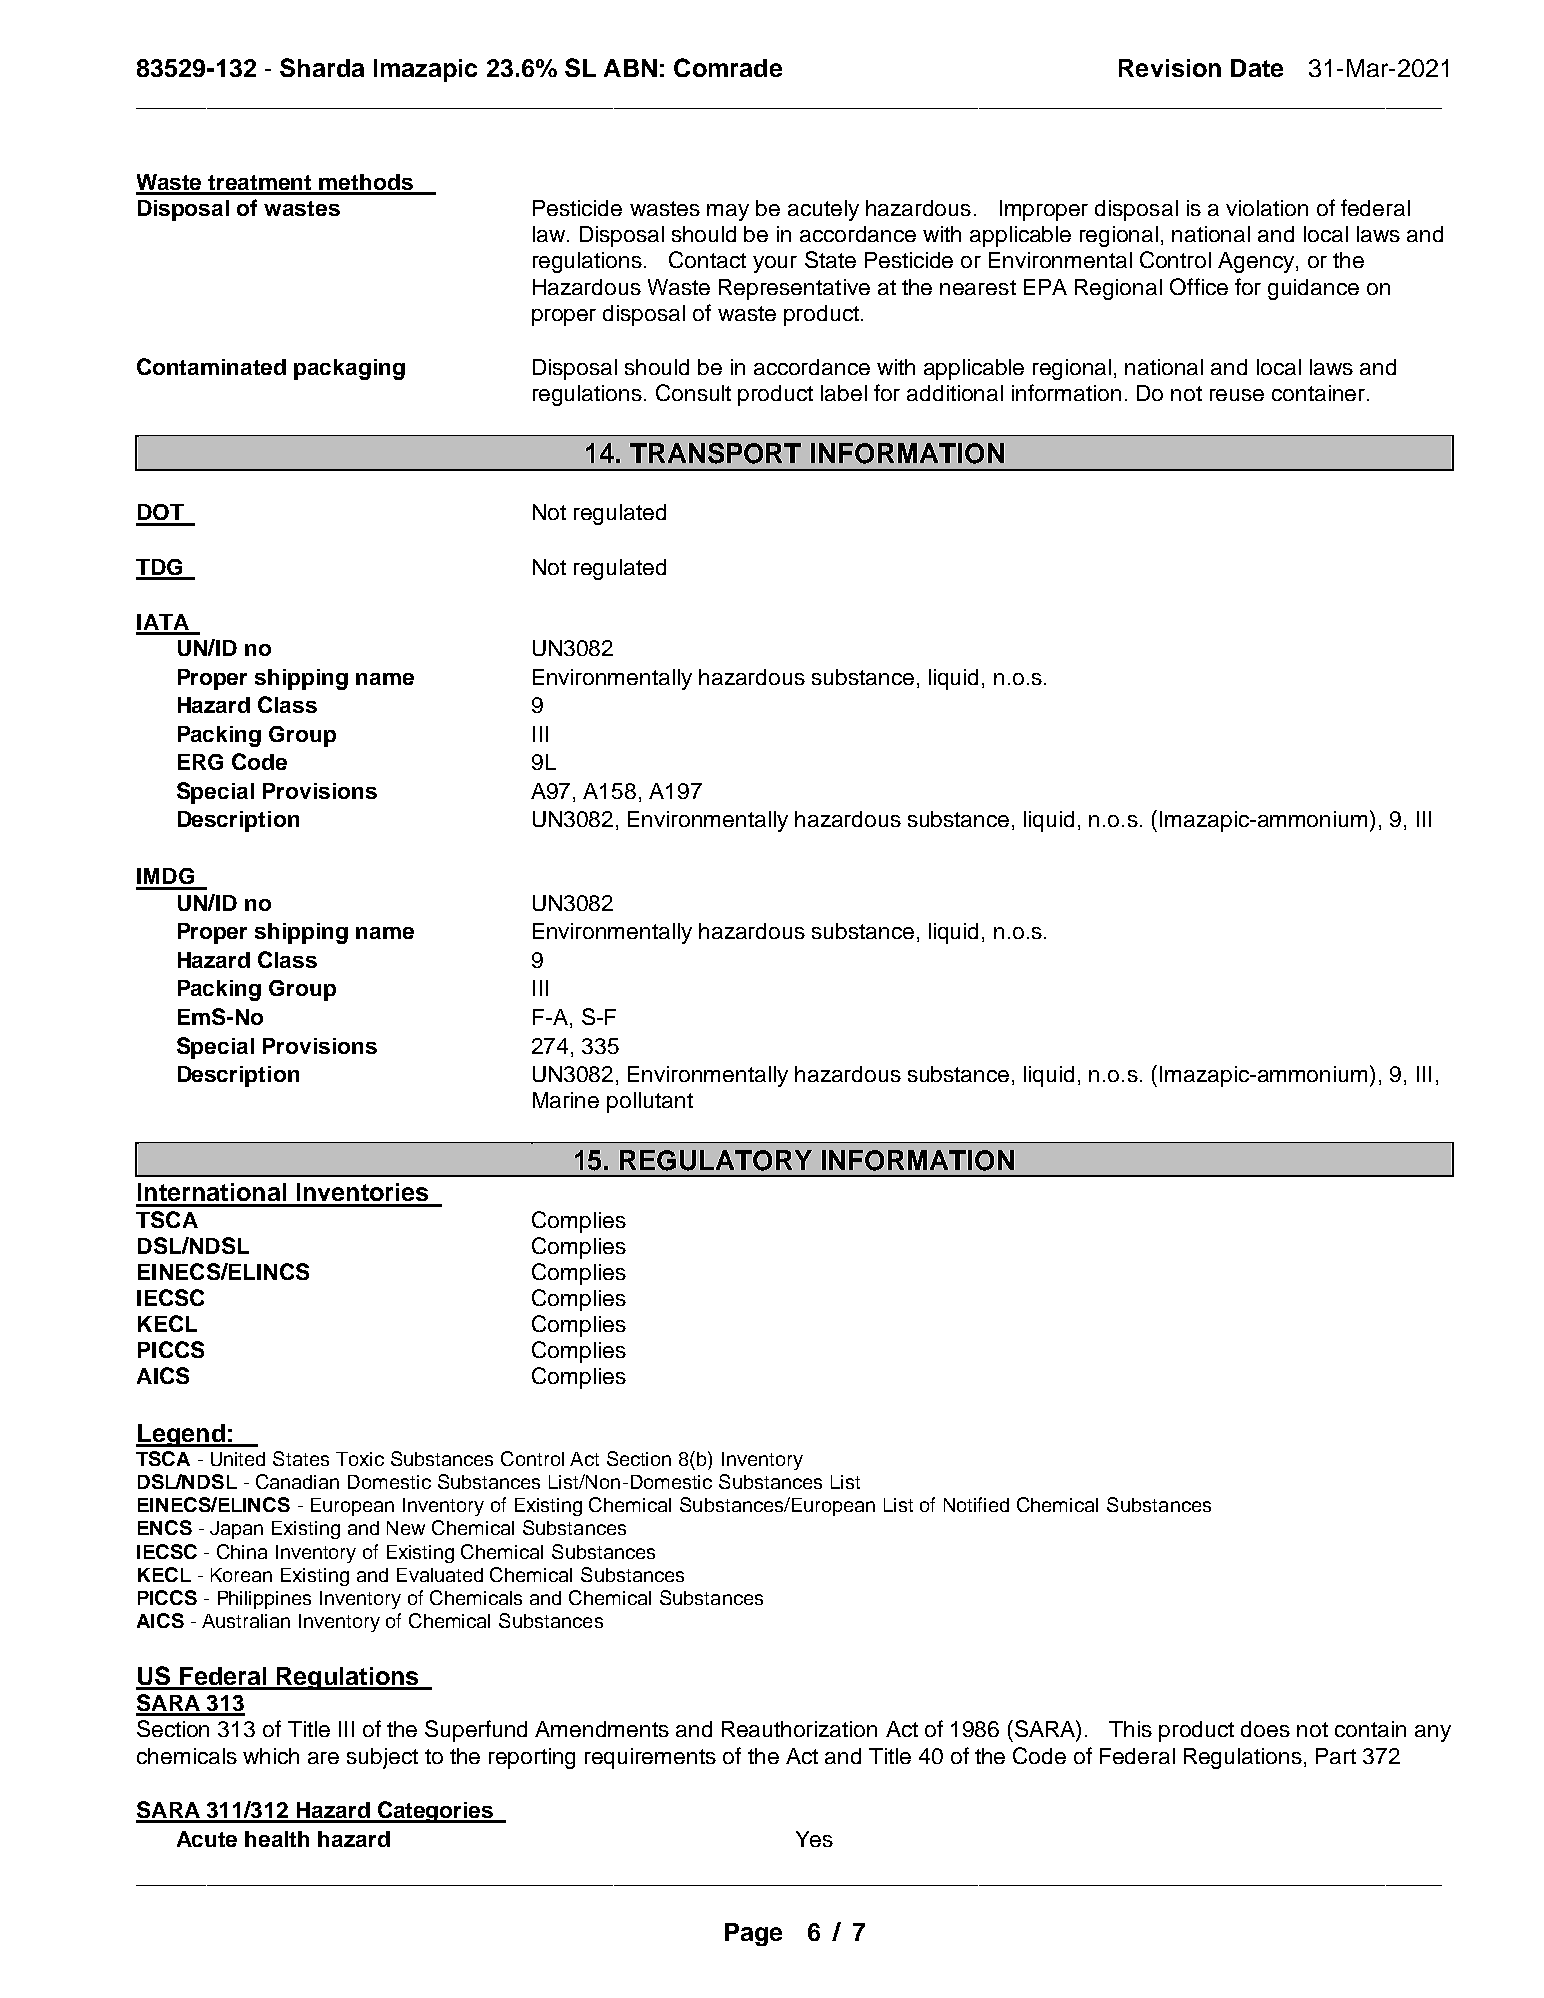 The height and width of the page is (1998, 1544). I want to click on Marine, so click(566, 1100).
